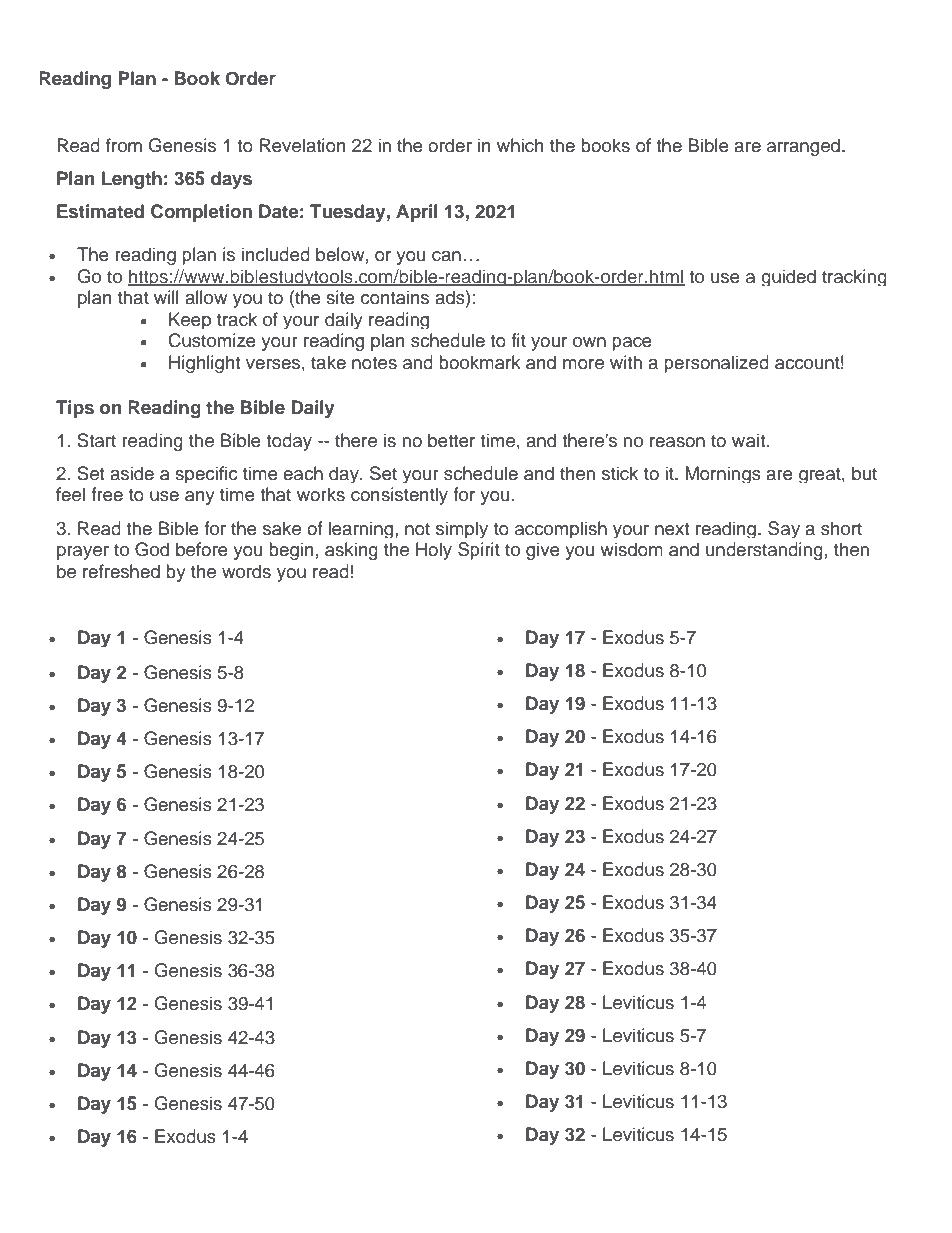 The image size is (952, 1233). Describe the element at coordinates (152, 549) in the screenshot. I see `God` at that location.
